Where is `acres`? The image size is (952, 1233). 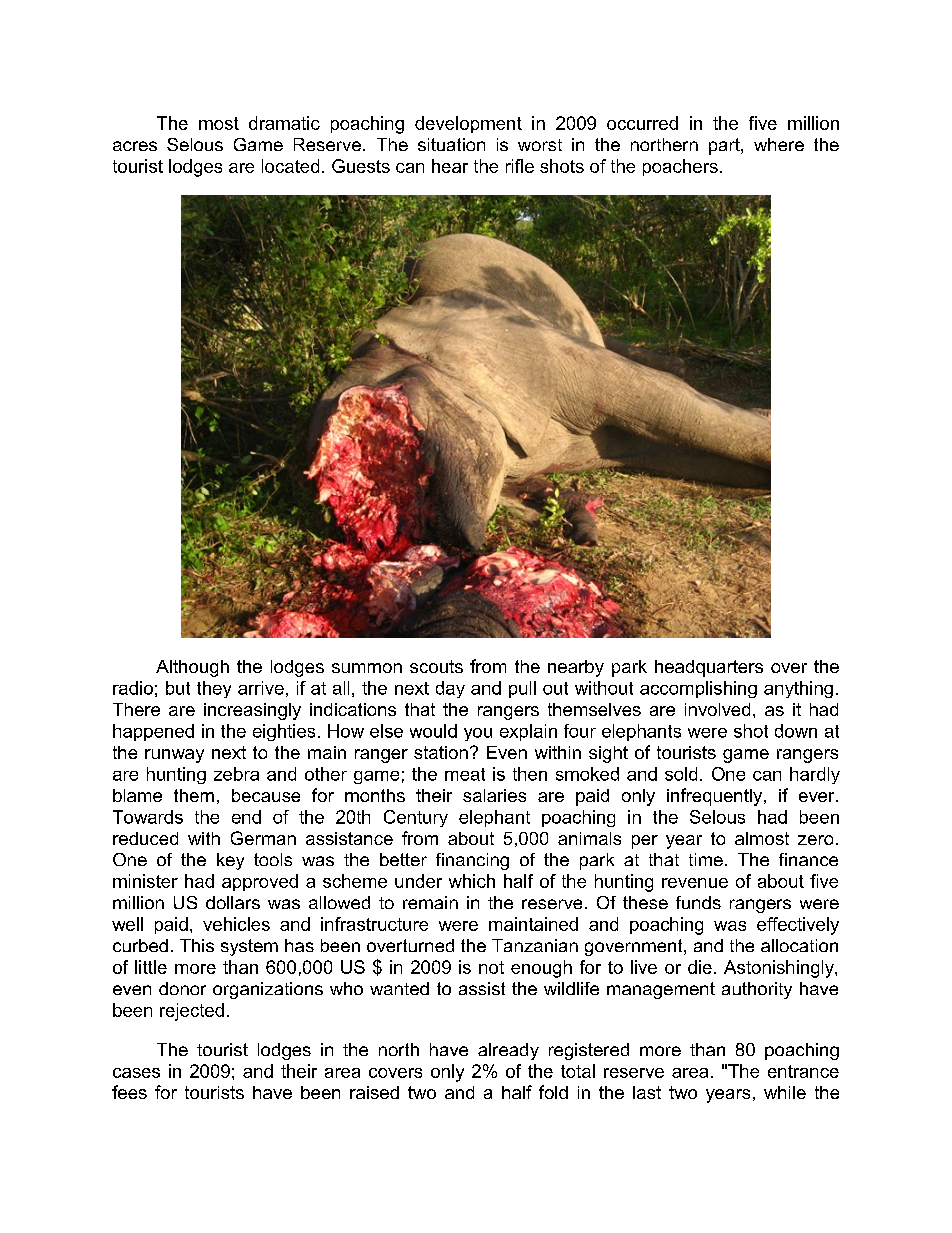
acres is located at coordinates (135, 146).
